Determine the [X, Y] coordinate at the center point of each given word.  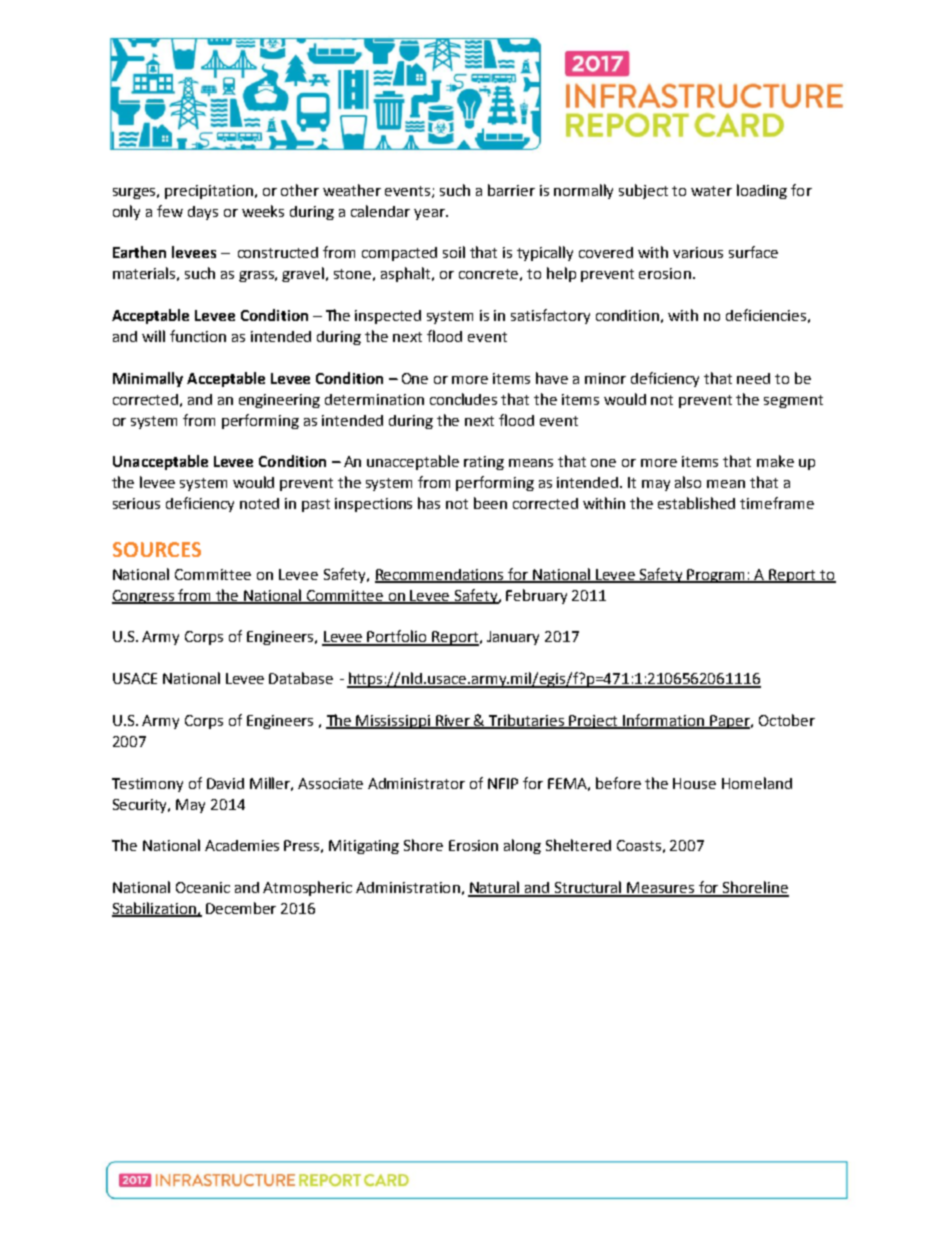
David [225, 783]
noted [259, 503]
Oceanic [203, 887]
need [753, 378]
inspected [388, 317]
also [688, 482]
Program [717, 576]
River [453, 722]
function [198, 336]
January [513, 638]
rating [484, 463]
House [694, 783]
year [430, 214]
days [203, 213]
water [711, 191]
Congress [144, 597]
